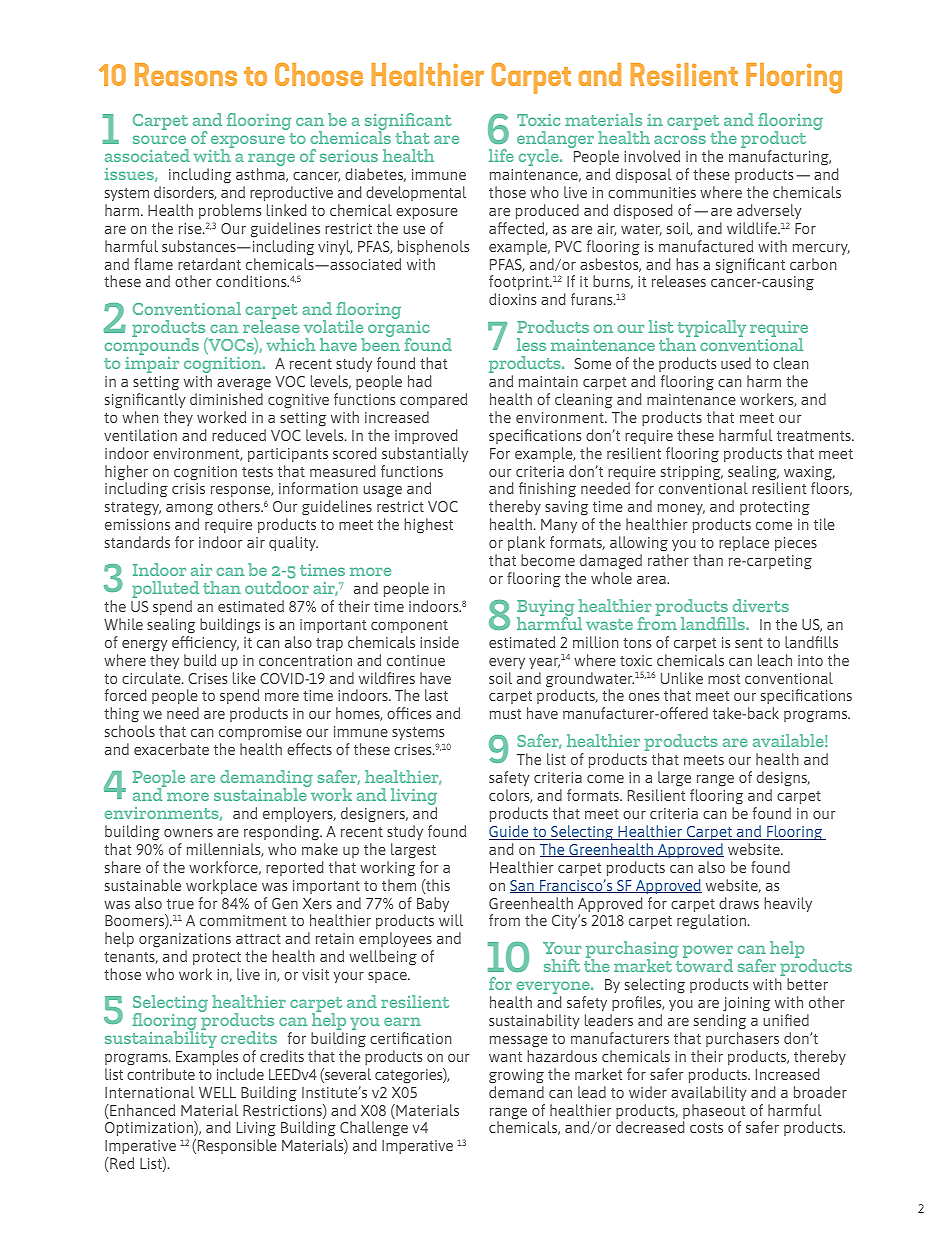 This document has width=952, height=1233. Describe the element at coordinates (680, 139) in the document. I see `across` at that location.
